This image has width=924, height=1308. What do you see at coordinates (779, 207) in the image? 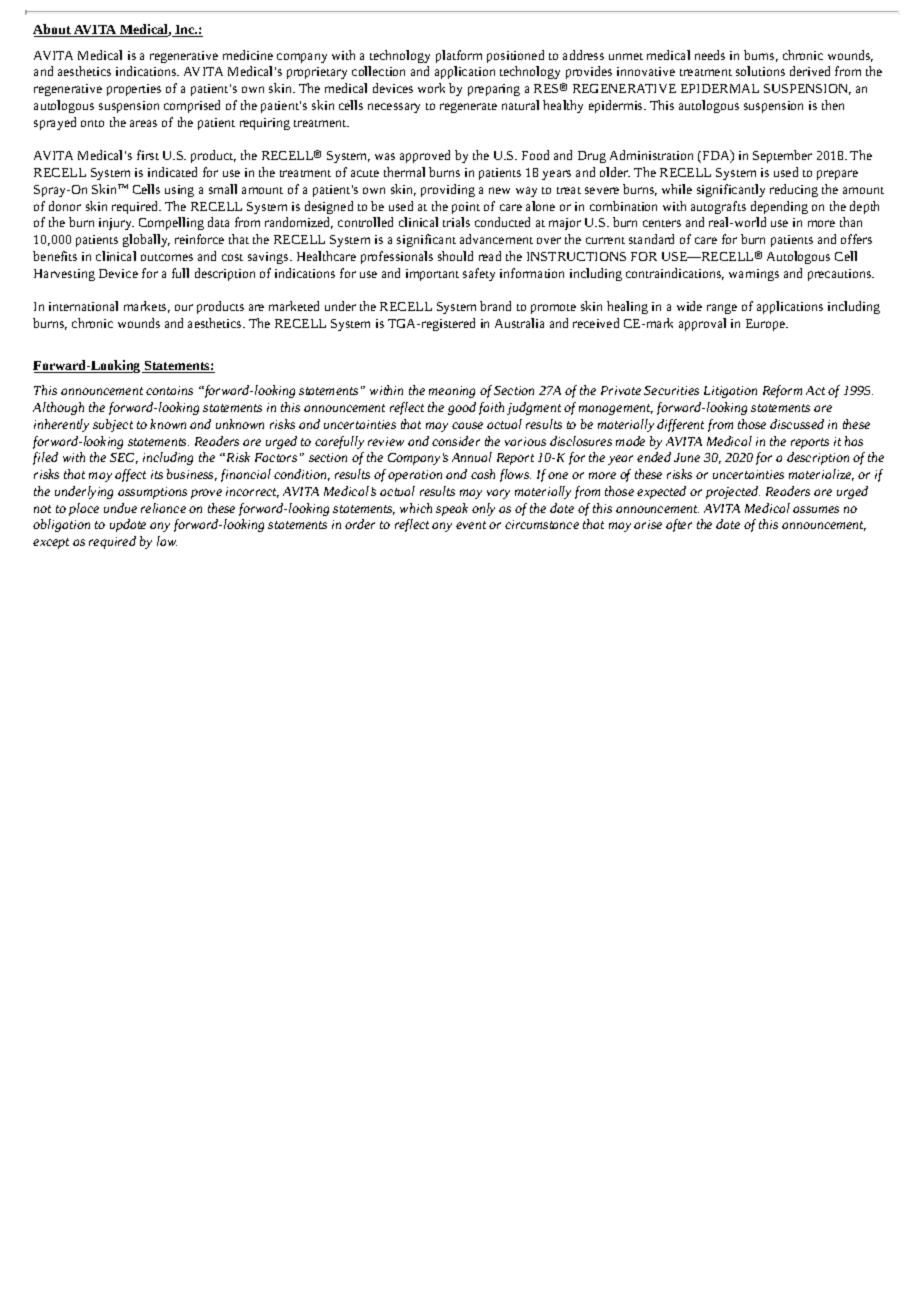
I see `depending` at bounding box center [779, 207].
